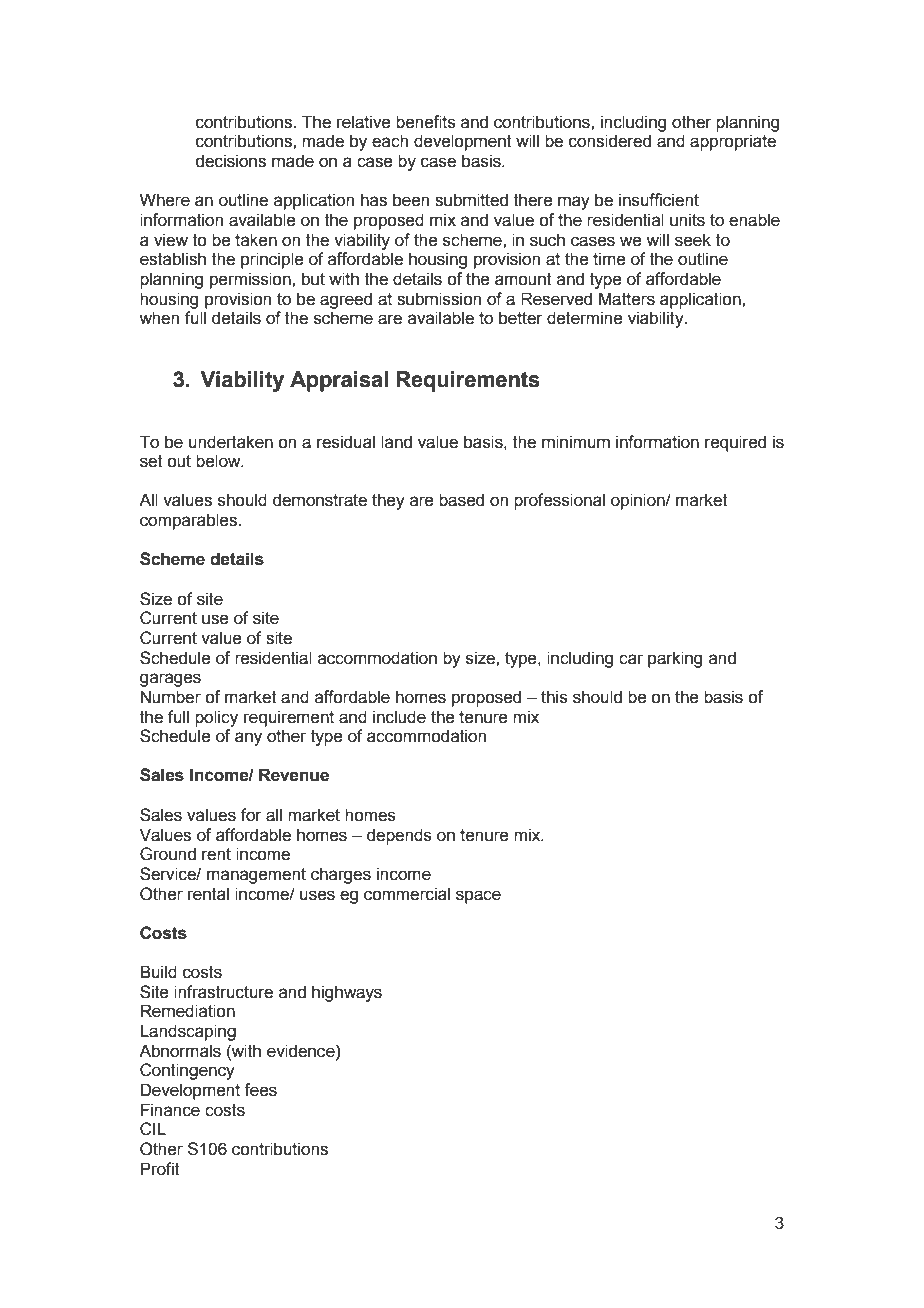 This document has height=1308, width=924. I want to click on benefits, so click(426, 122).
